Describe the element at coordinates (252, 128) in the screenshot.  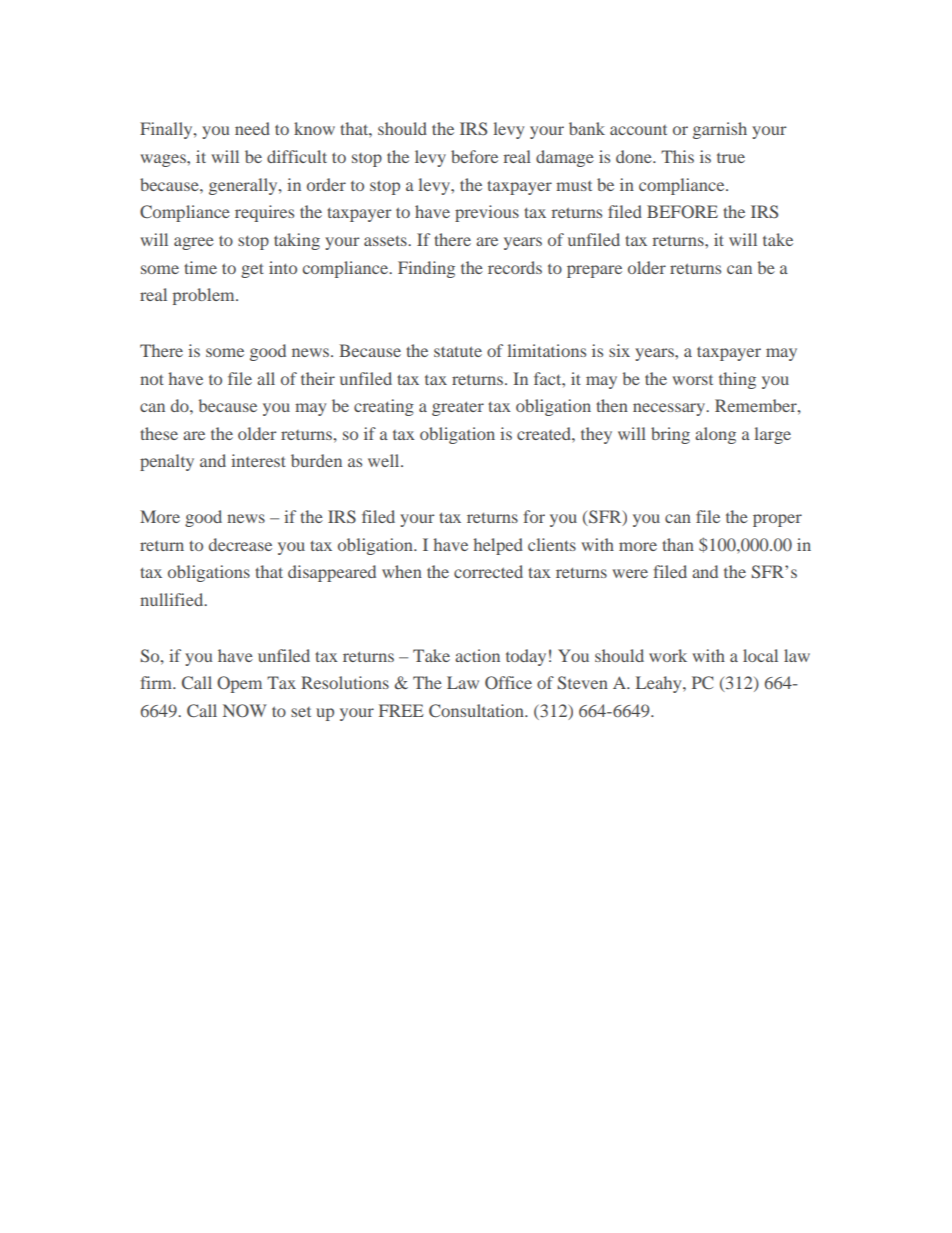
I see `need` at that location.
